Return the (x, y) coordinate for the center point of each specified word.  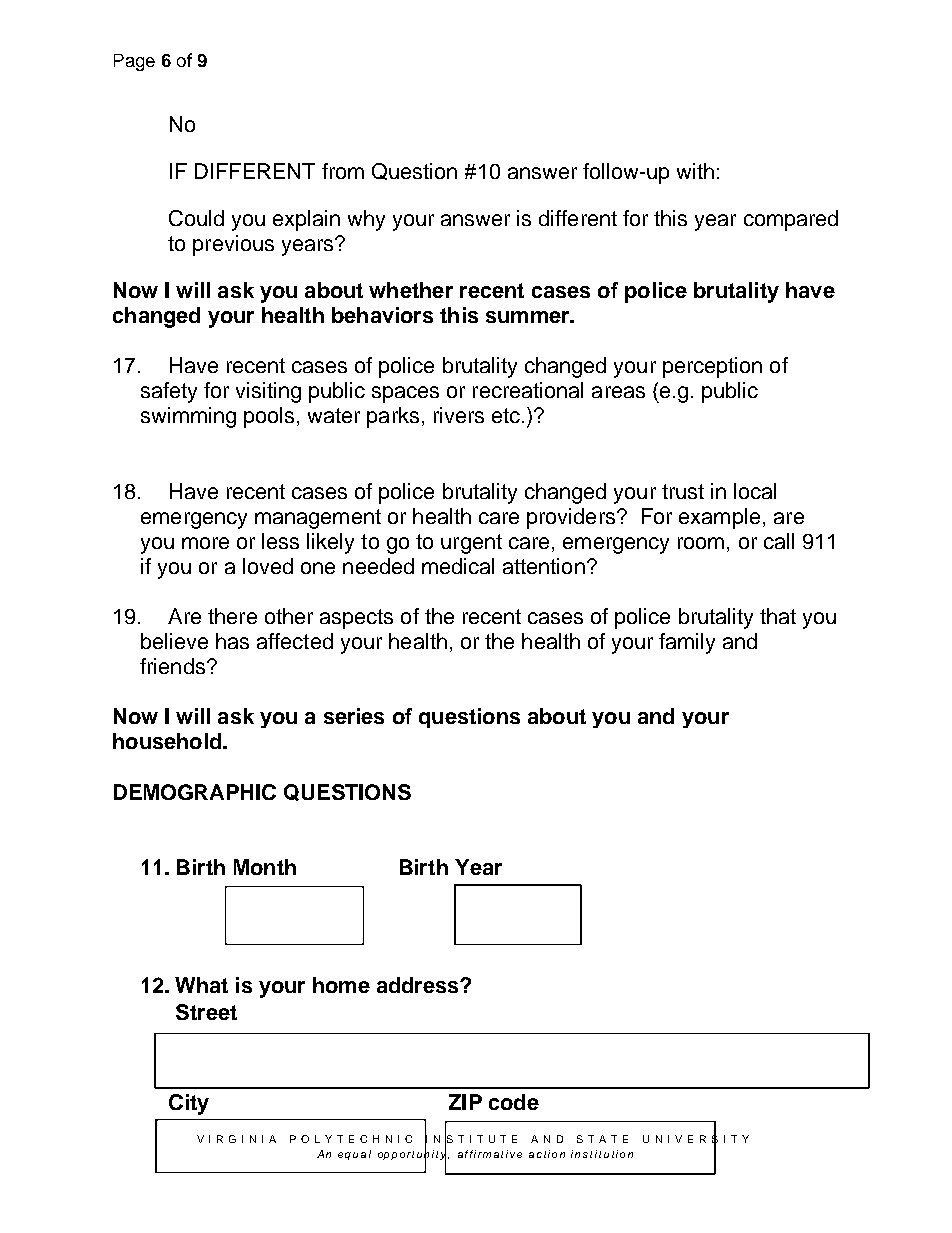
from (343, 171)
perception (712, 367)
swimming (188, 417)
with (695, 171)
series (354, 716)
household (167, 741)
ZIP (465, 1102)
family (687, 643)
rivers (459, 415)
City (189, 1104)
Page (134, 62)
